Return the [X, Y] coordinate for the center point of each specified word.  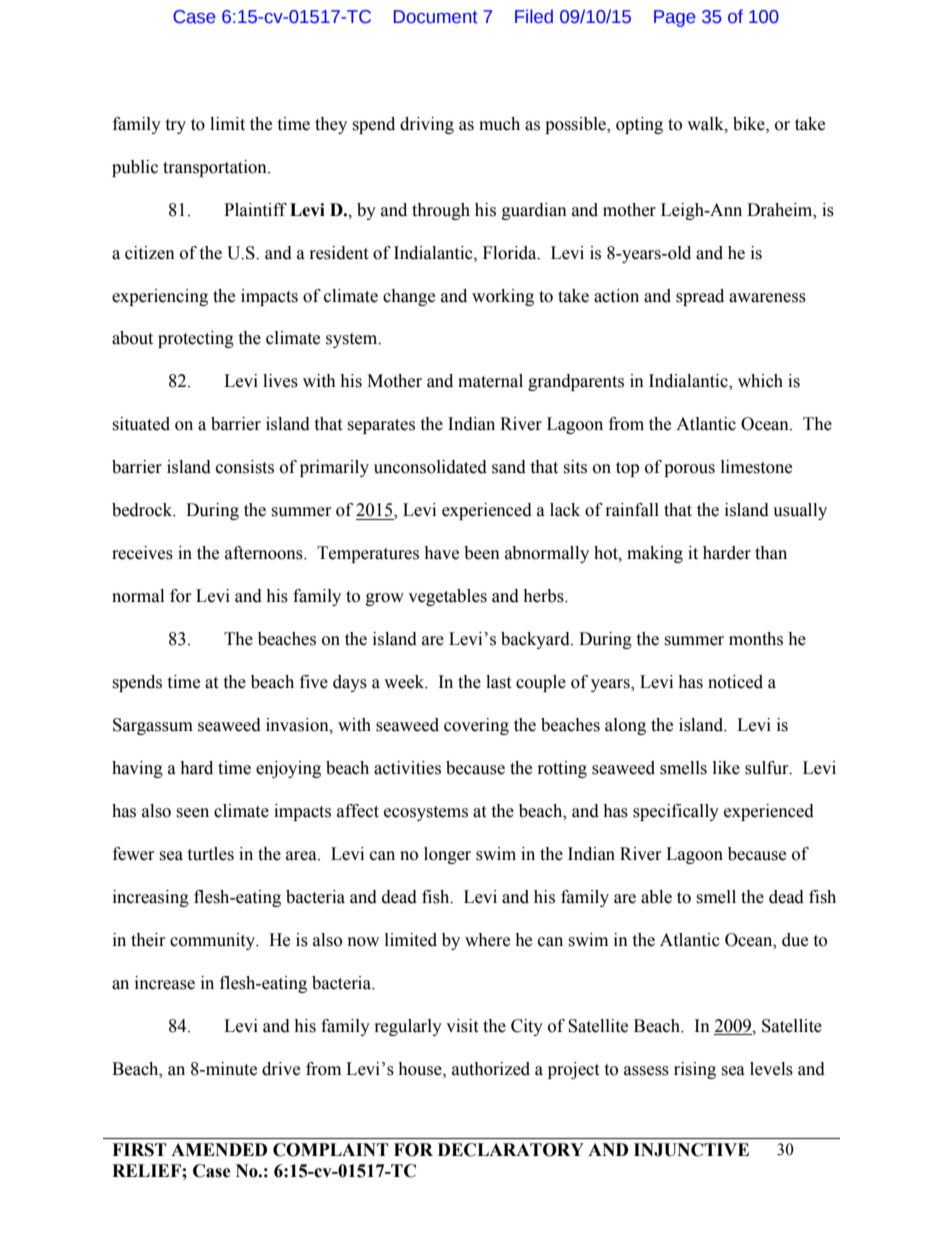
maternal [490, 381]
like [726, 768]
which [760, 381]
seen [192, 813]
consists [245, 467]
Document [436, 17]
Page [674, 18]
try [175, 126]
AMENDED [219, 1149]
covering [476, 726]
